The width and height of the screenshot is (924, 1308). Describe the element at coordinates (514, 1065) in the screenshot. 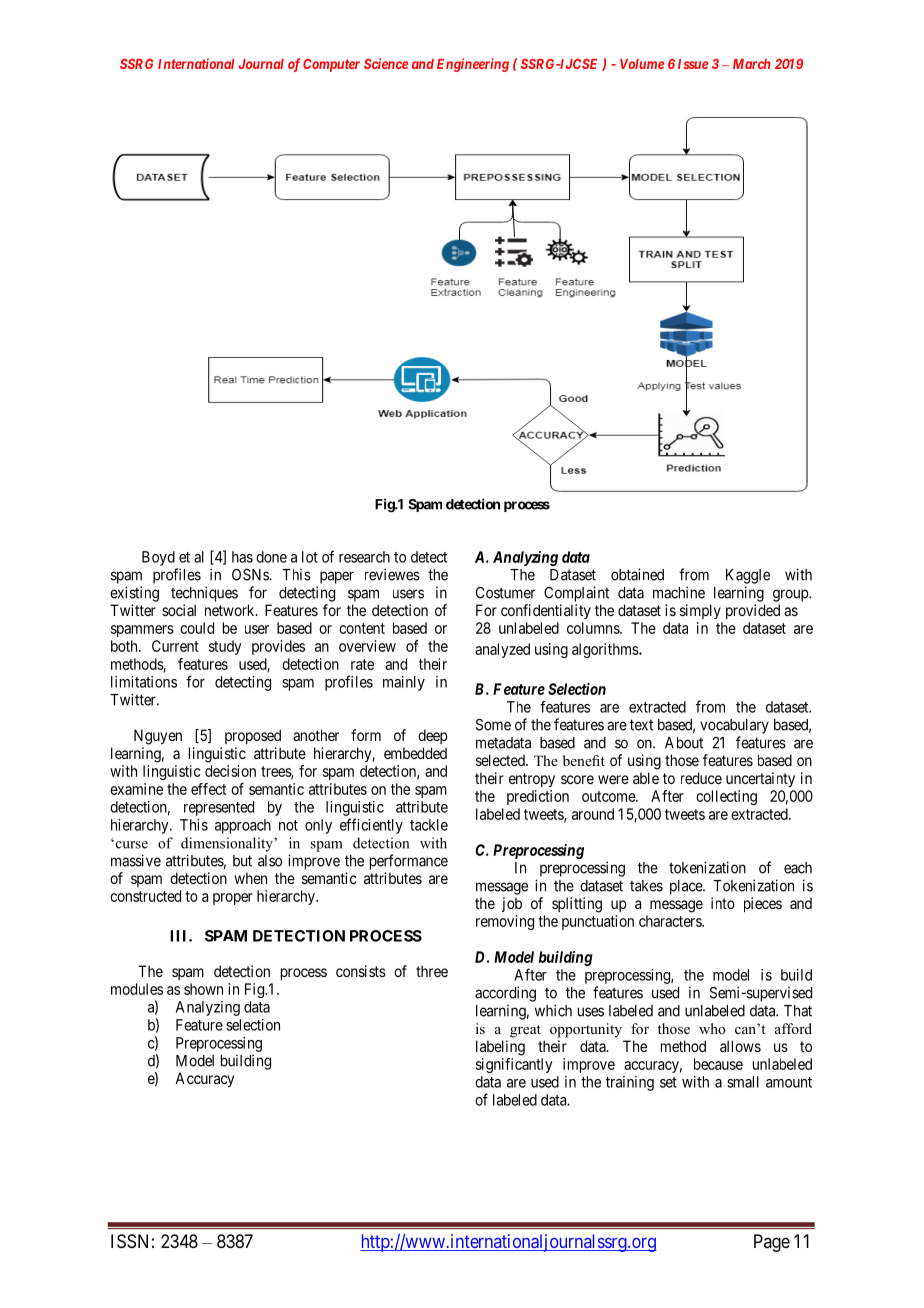

I see `significantly` at that location.
